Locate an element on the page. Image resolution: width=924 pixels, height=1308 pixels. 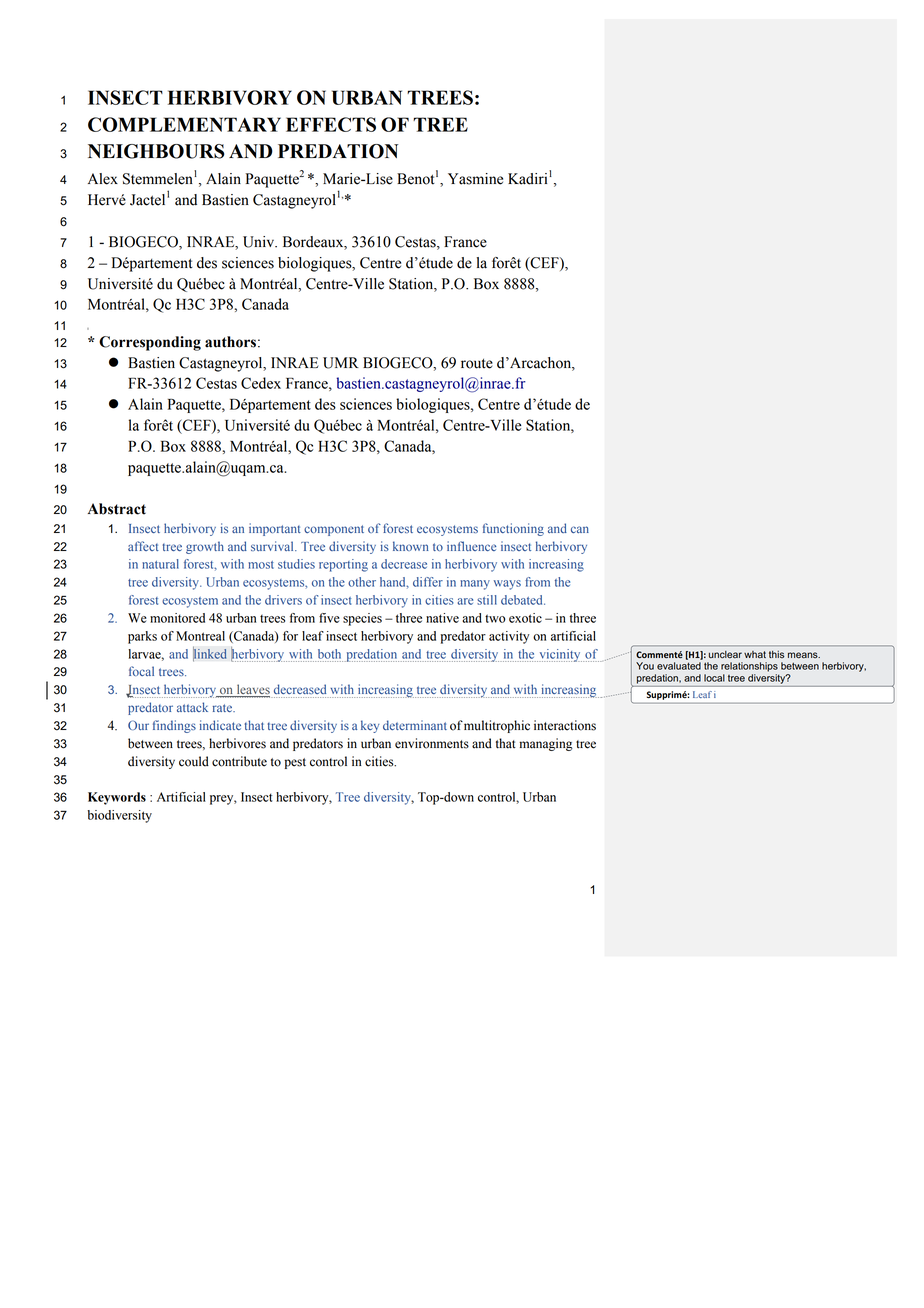
native is located at coordinates (442, 618).
